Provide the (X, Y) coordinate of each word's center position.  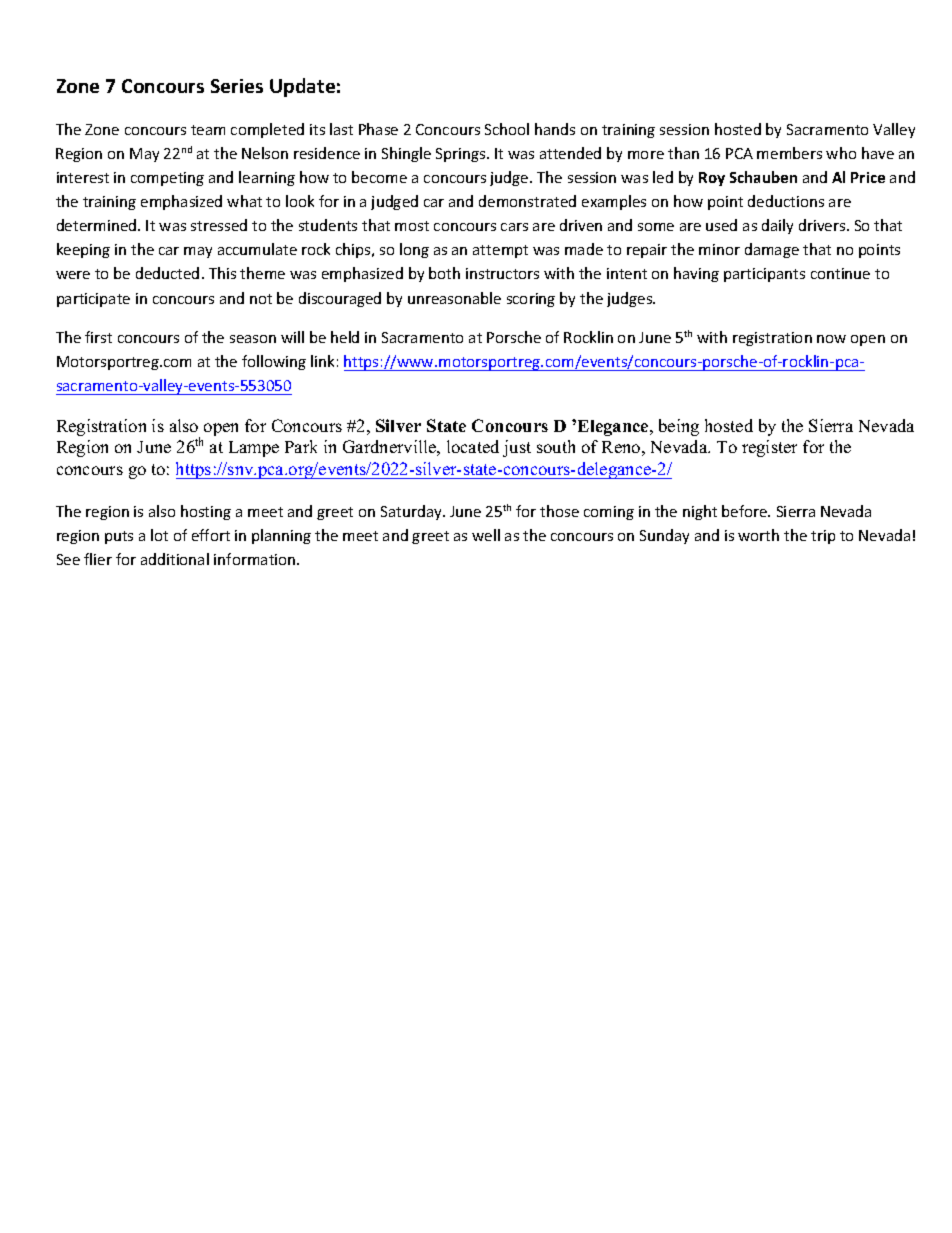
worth (758, 535)
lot (159, 535)
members (789, 153)
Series (237, 86)
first (98, 337)
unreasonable (454, 298)
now (831, 339)
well (486, 535)
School (507, 129)
